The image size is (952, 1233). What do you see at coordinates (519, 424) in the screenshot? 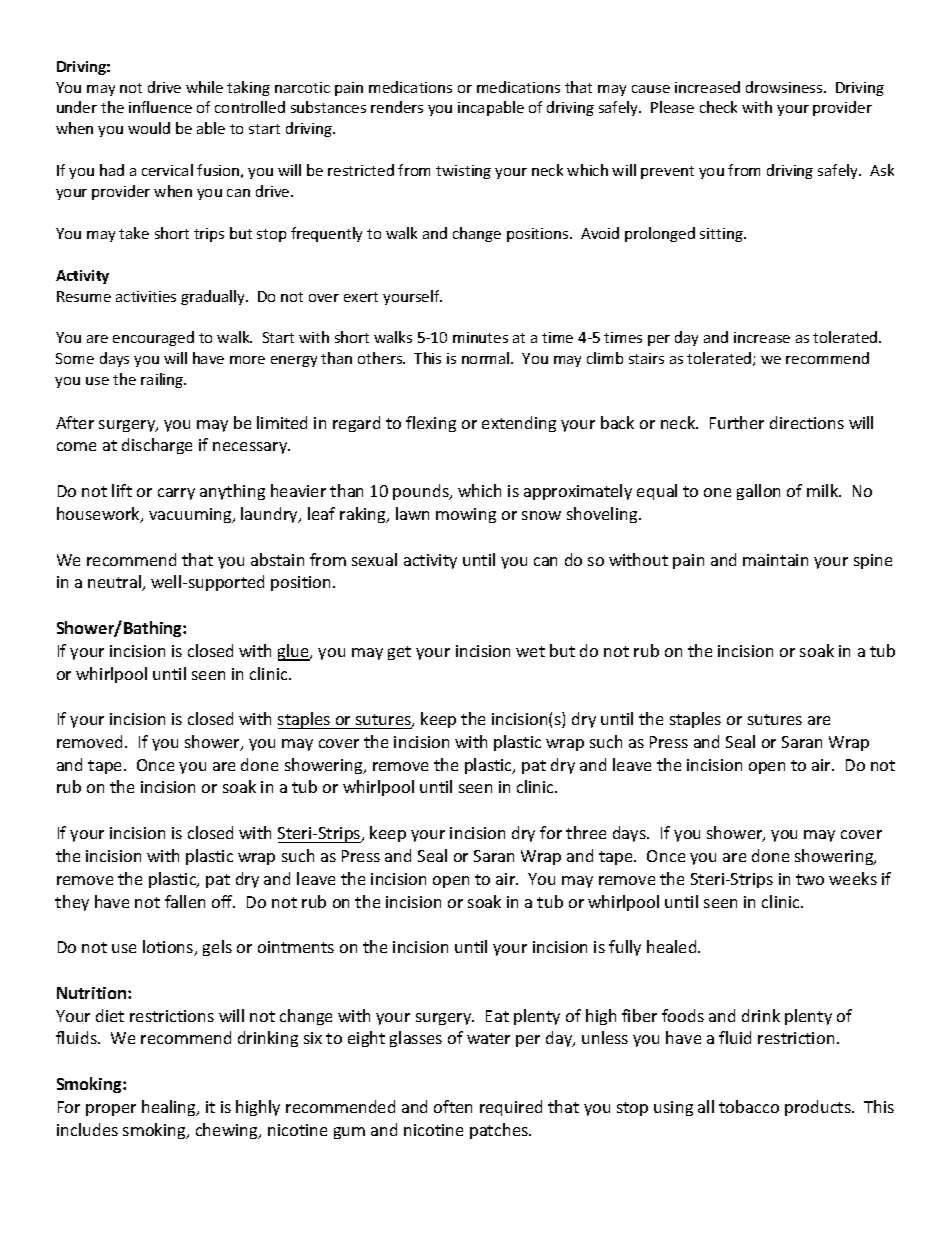
I see `extending` at bounding box center [519, 424].
